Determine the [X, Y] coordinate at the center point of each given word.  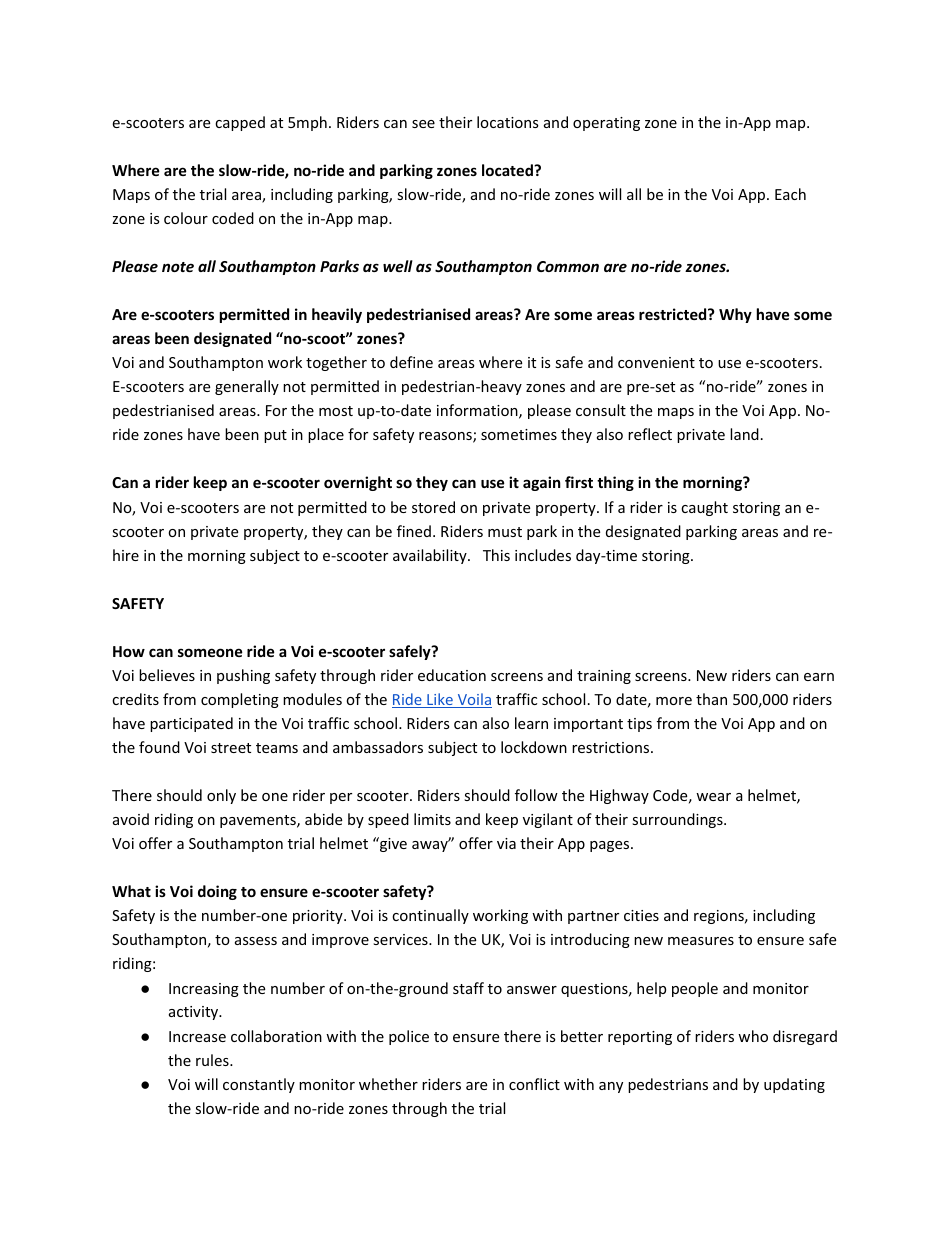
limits [432, 819]
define [411, 362]
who [753, 1036]
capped [240, 123]
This [496, 555]
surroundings [678, 820]
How [129, 651]
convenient [656, 362]
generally [247, 387]
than [711, 699]
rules [213, 1060]
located [508, 170]
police [409, 1037]
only [221, 796]
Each [790, 194]
